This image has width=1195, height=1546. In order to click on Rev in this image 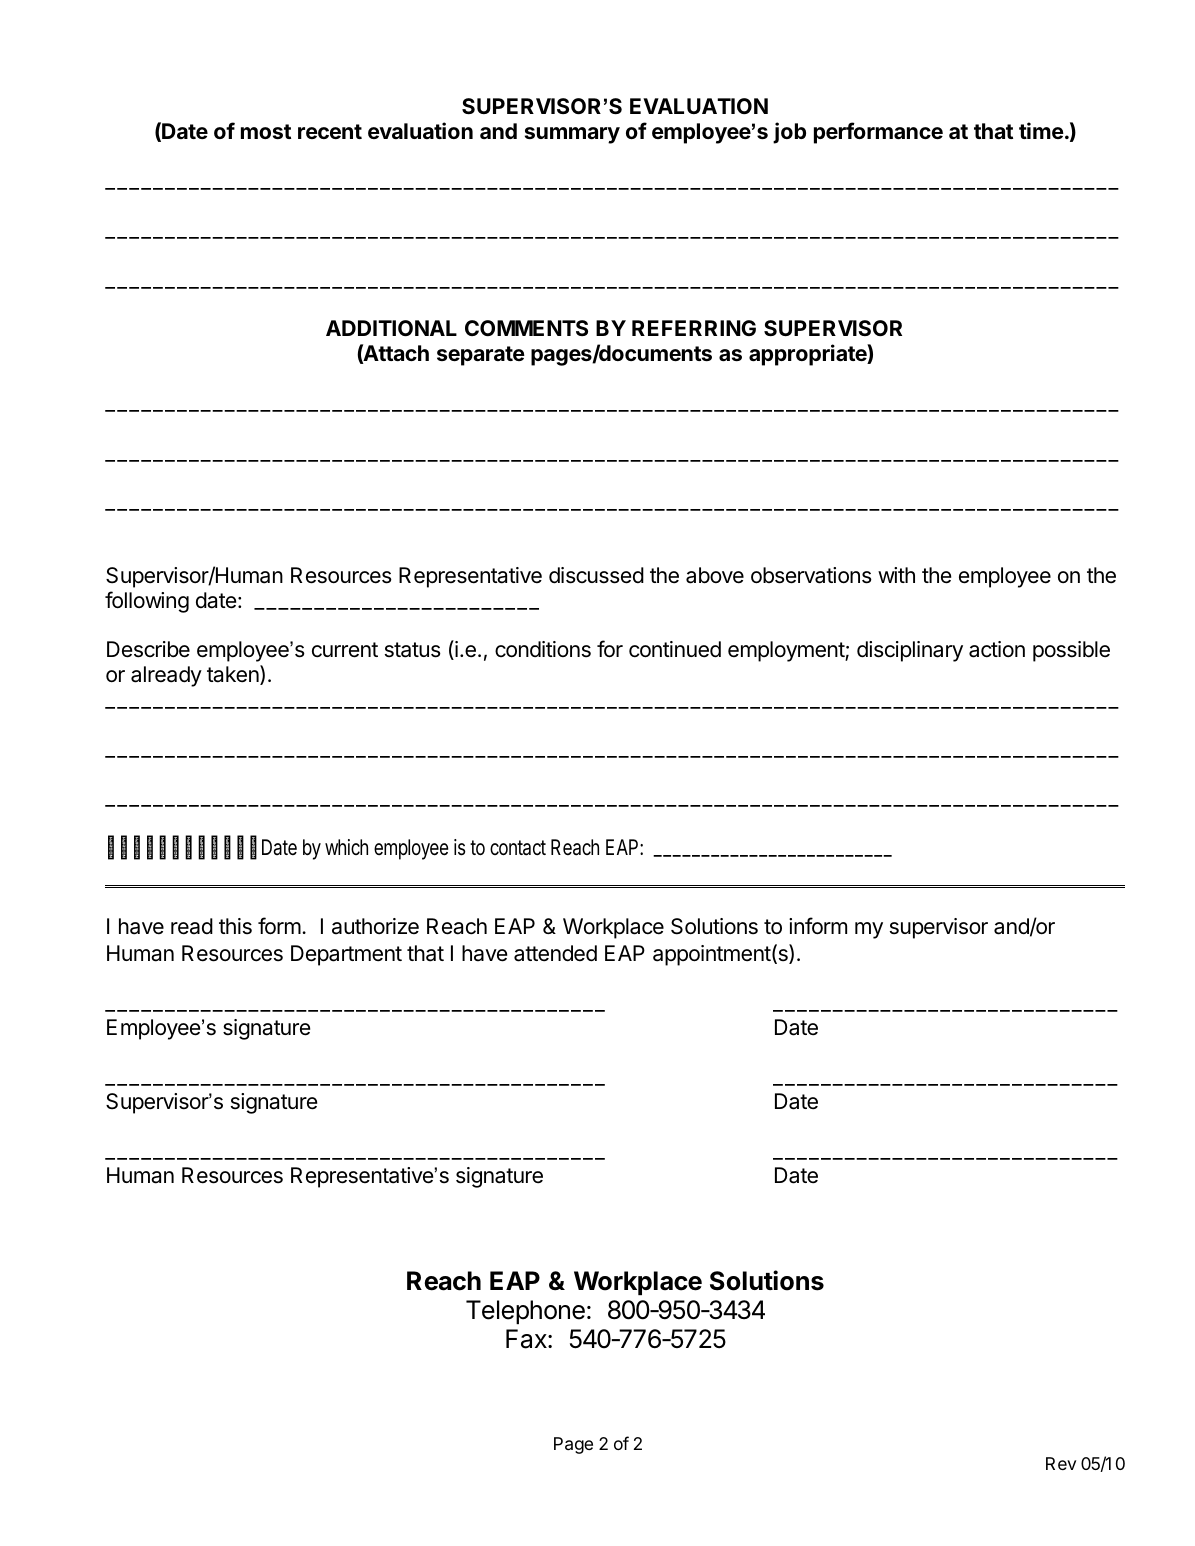, I will do `click(1061, 1463)`.
